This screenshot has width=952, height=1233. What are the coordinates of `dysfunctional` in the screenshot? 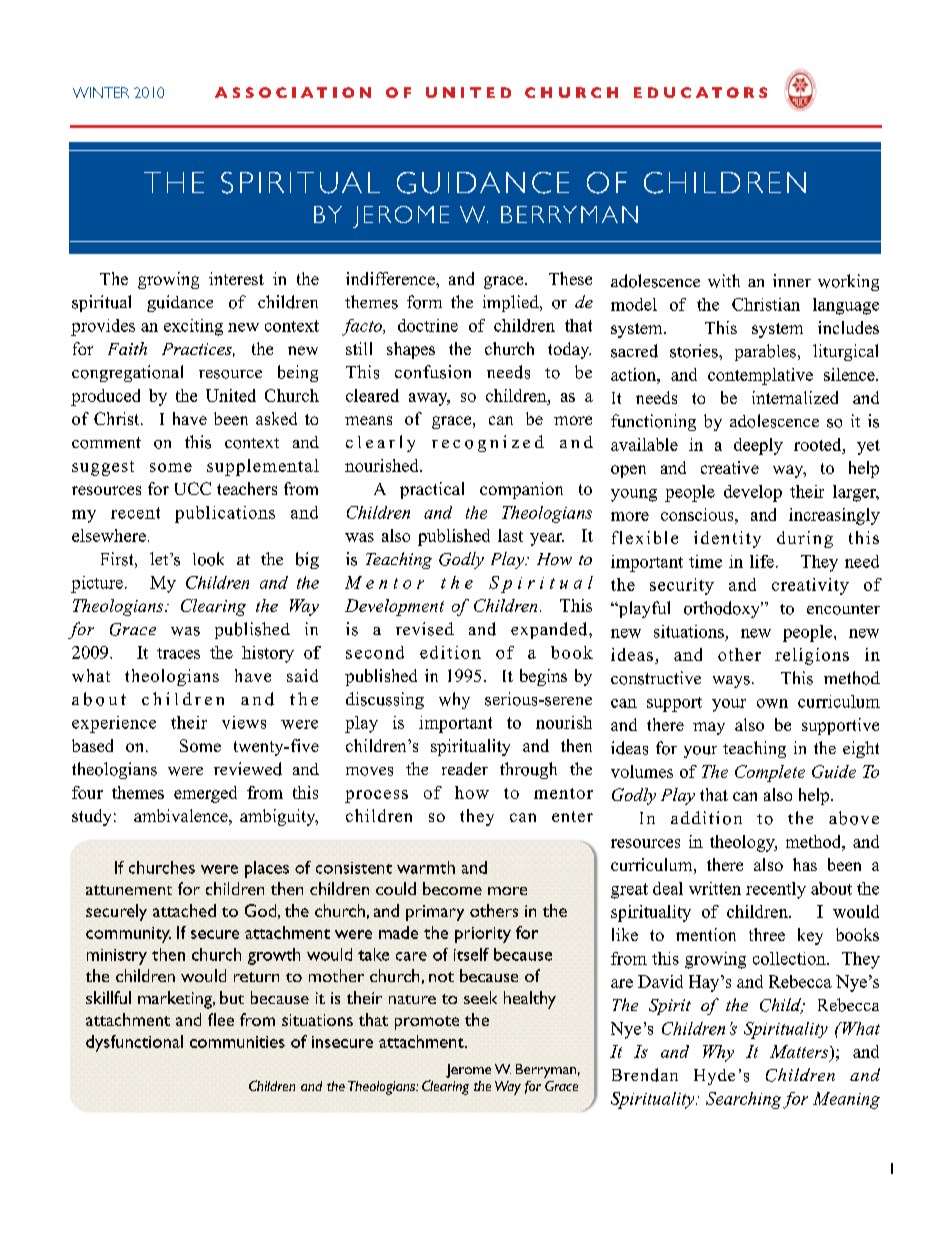 It's located at (134, 1043).
